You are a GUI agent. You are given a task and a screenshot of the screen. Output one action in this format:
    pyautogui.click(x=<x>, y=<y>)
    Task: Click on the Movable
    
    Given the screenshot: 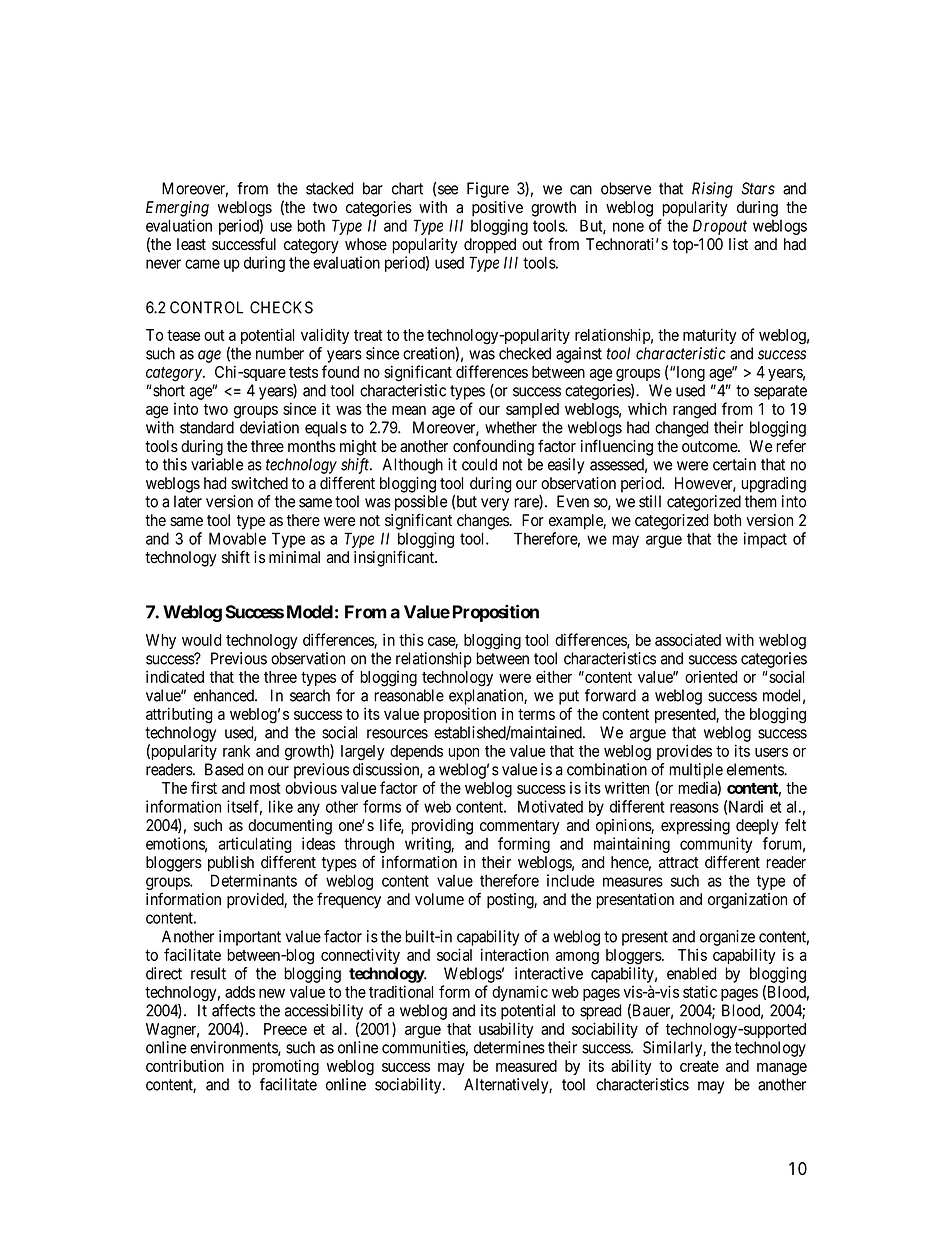 What is the action you would take?
    pyautogui.click(x=237, y=538)
